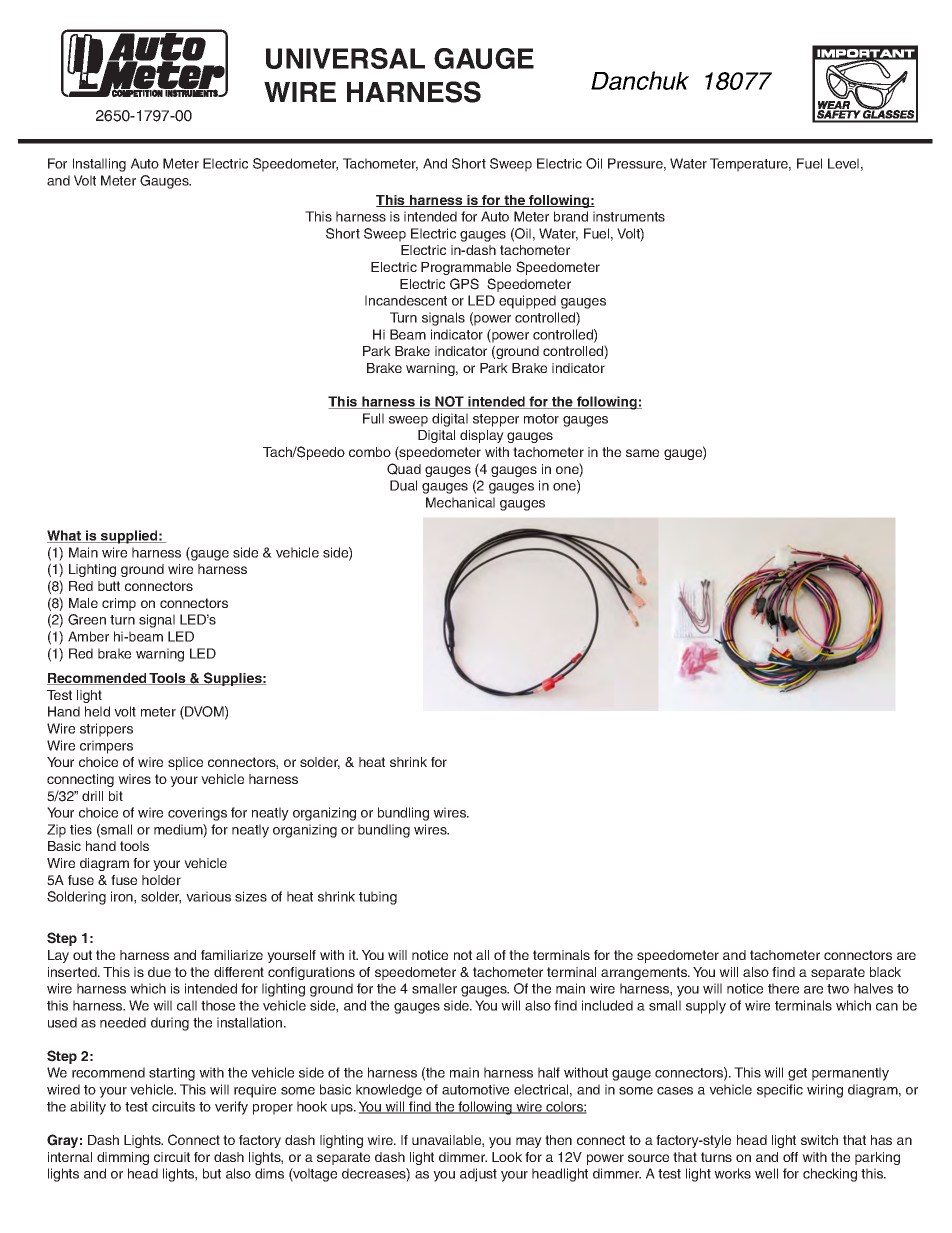  I want to click on display, so click(482, 436).
